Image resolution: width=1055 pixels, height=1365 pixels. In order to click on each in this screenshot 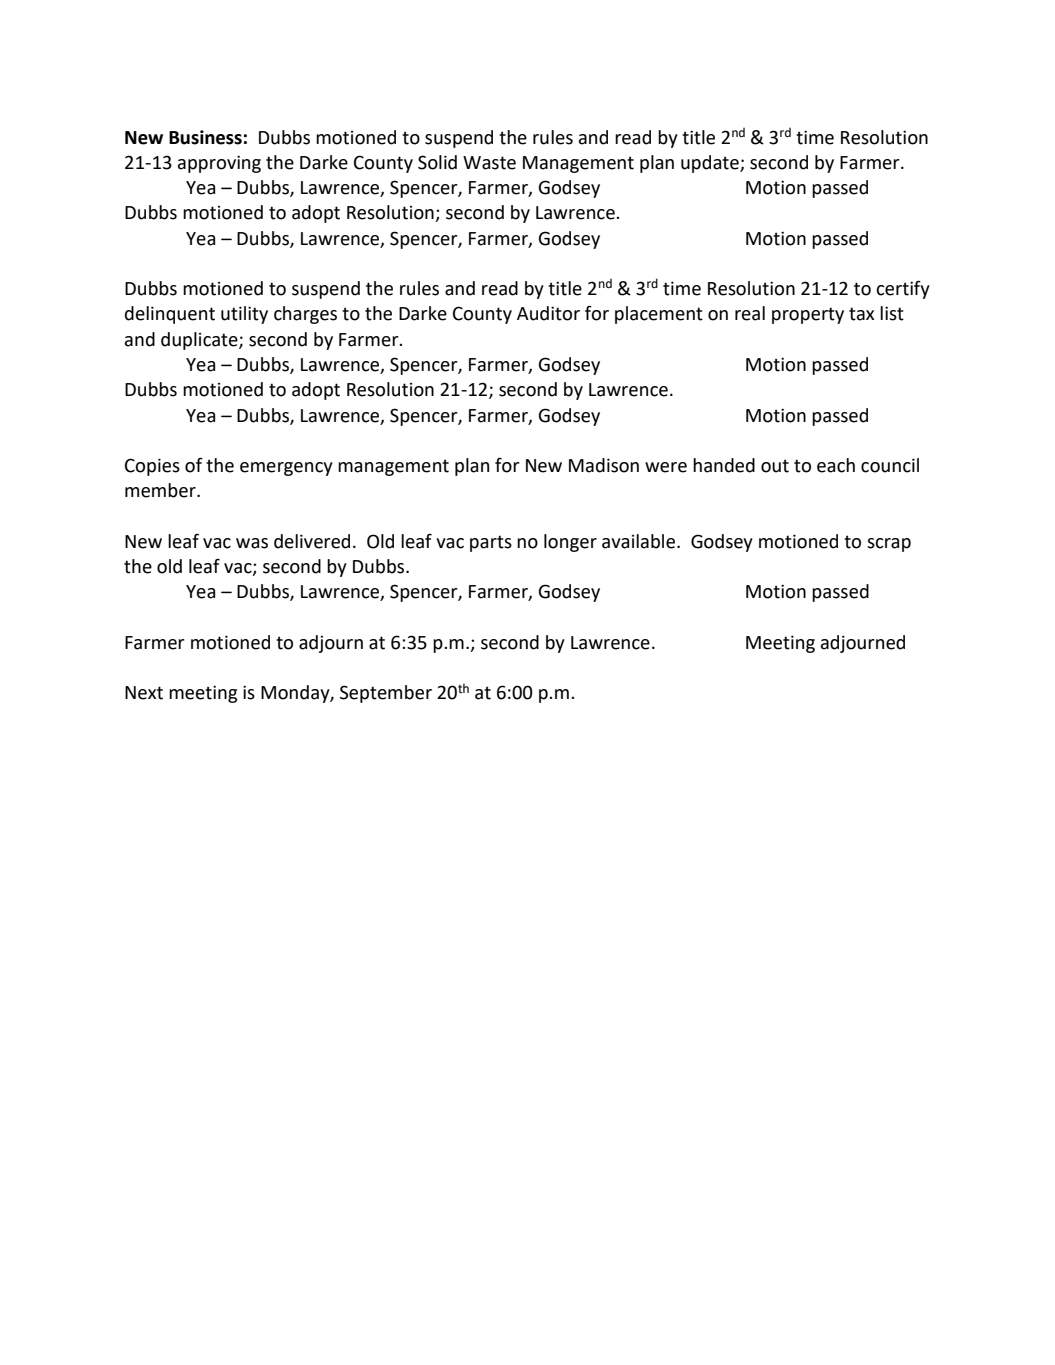, I will do `click(836, 465)`.
